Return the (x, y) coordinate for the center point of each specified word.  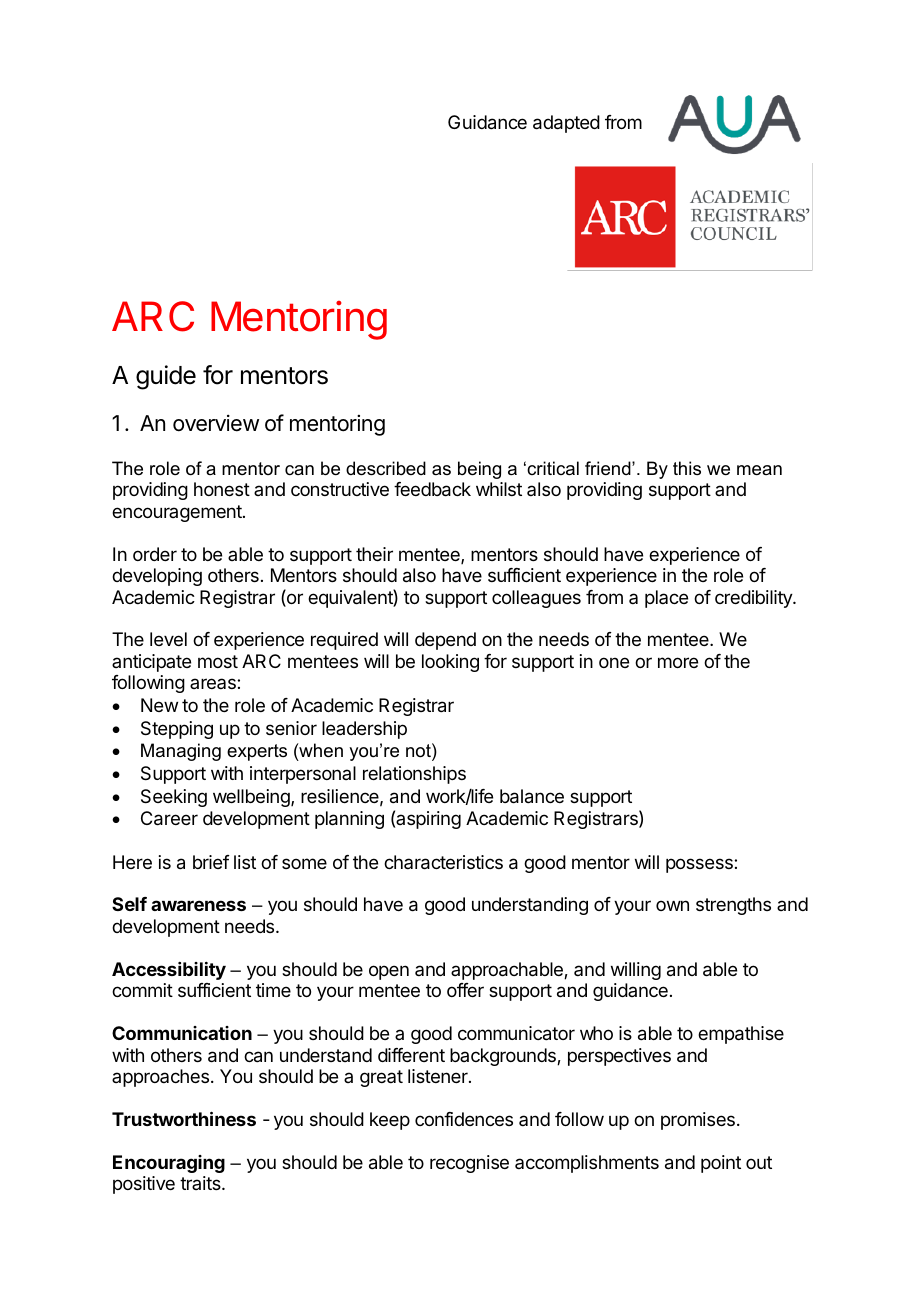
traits (201, 1183)
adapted (566, 124)
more (678, 662)
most (218, 661)
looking (450, 663)
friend (609, 468)
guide (166, 377)
